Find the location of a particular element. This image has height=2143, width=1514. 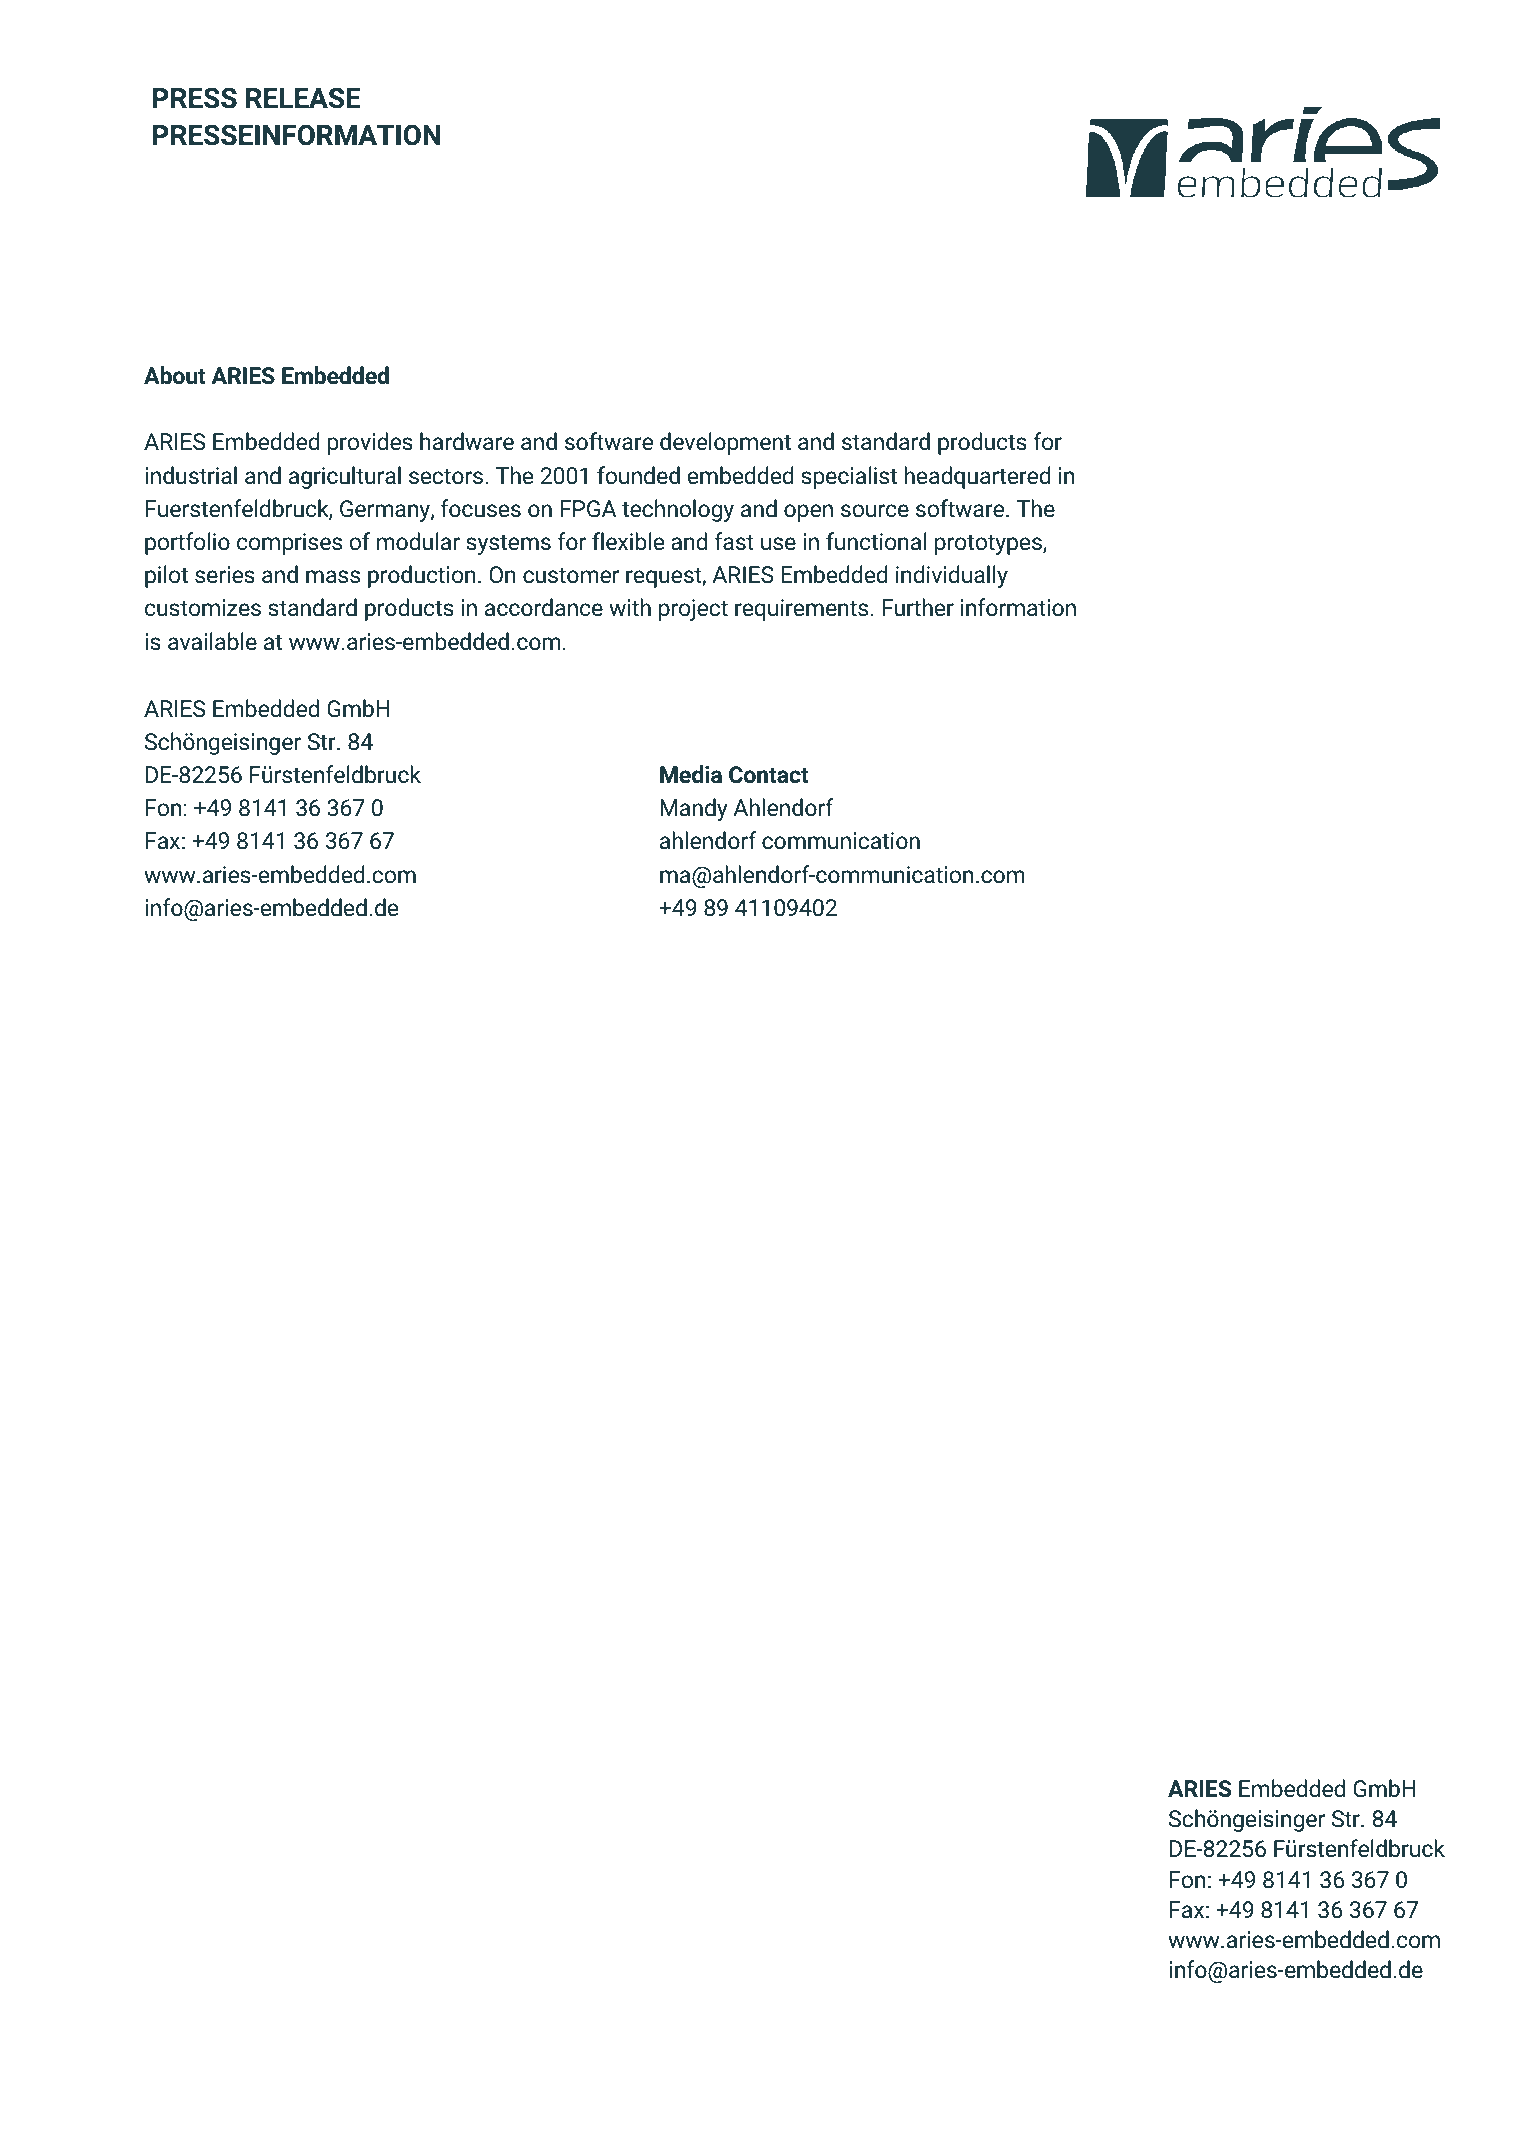

Media is located at coordinates (691, 774).
